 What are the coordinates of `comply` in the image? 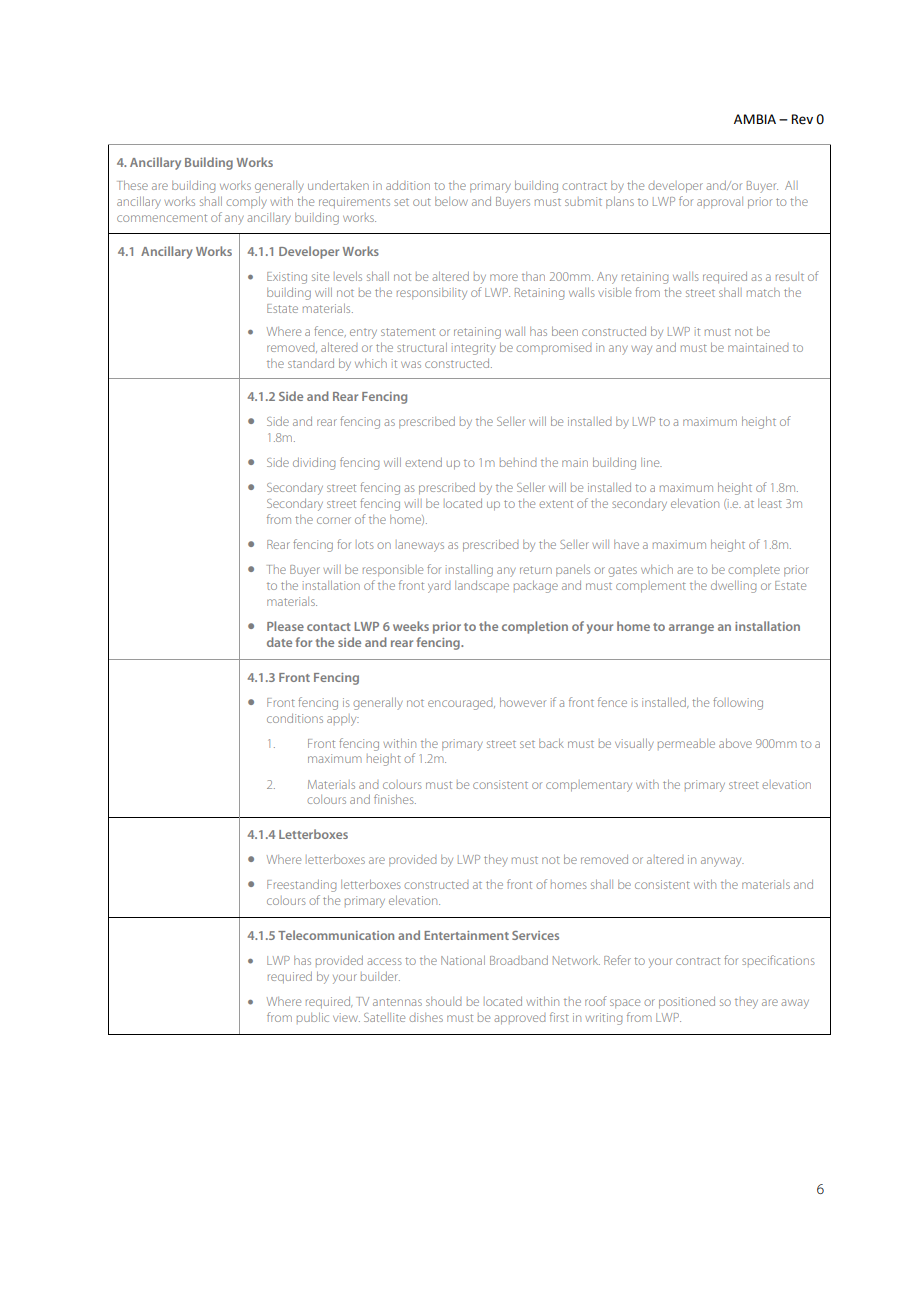 It's located at (246, 203).
